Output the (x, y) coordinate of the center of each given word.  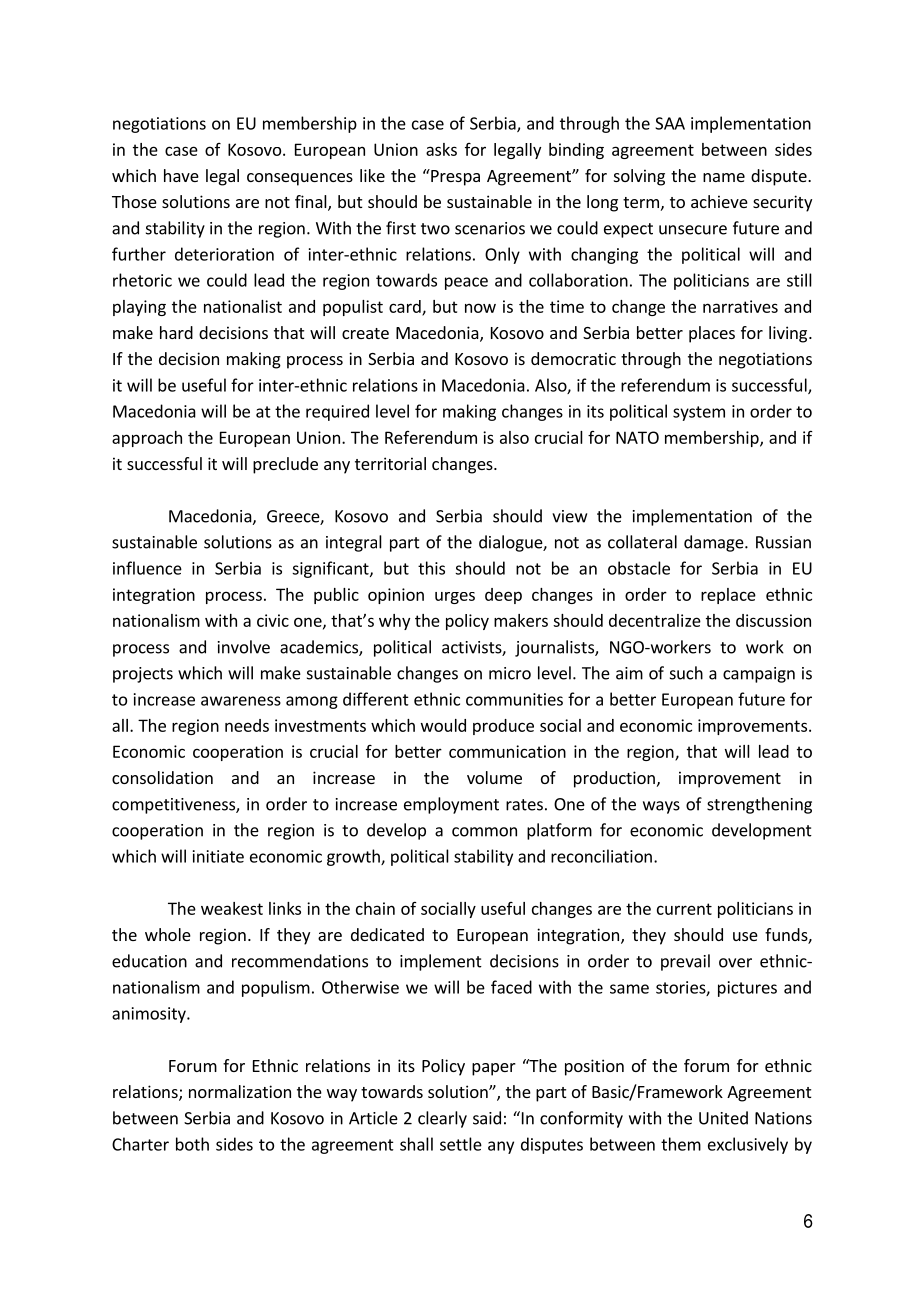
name (724, 177)
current (684, 909)
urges (455, 598)
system (699, 413)
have (181, 175)
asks (441, 149)
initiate (218, 856)
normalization (240, 1091)
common (484, 832)
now (480, 308)
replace (728, 596)
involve (244, 647)
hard (176, 332)
